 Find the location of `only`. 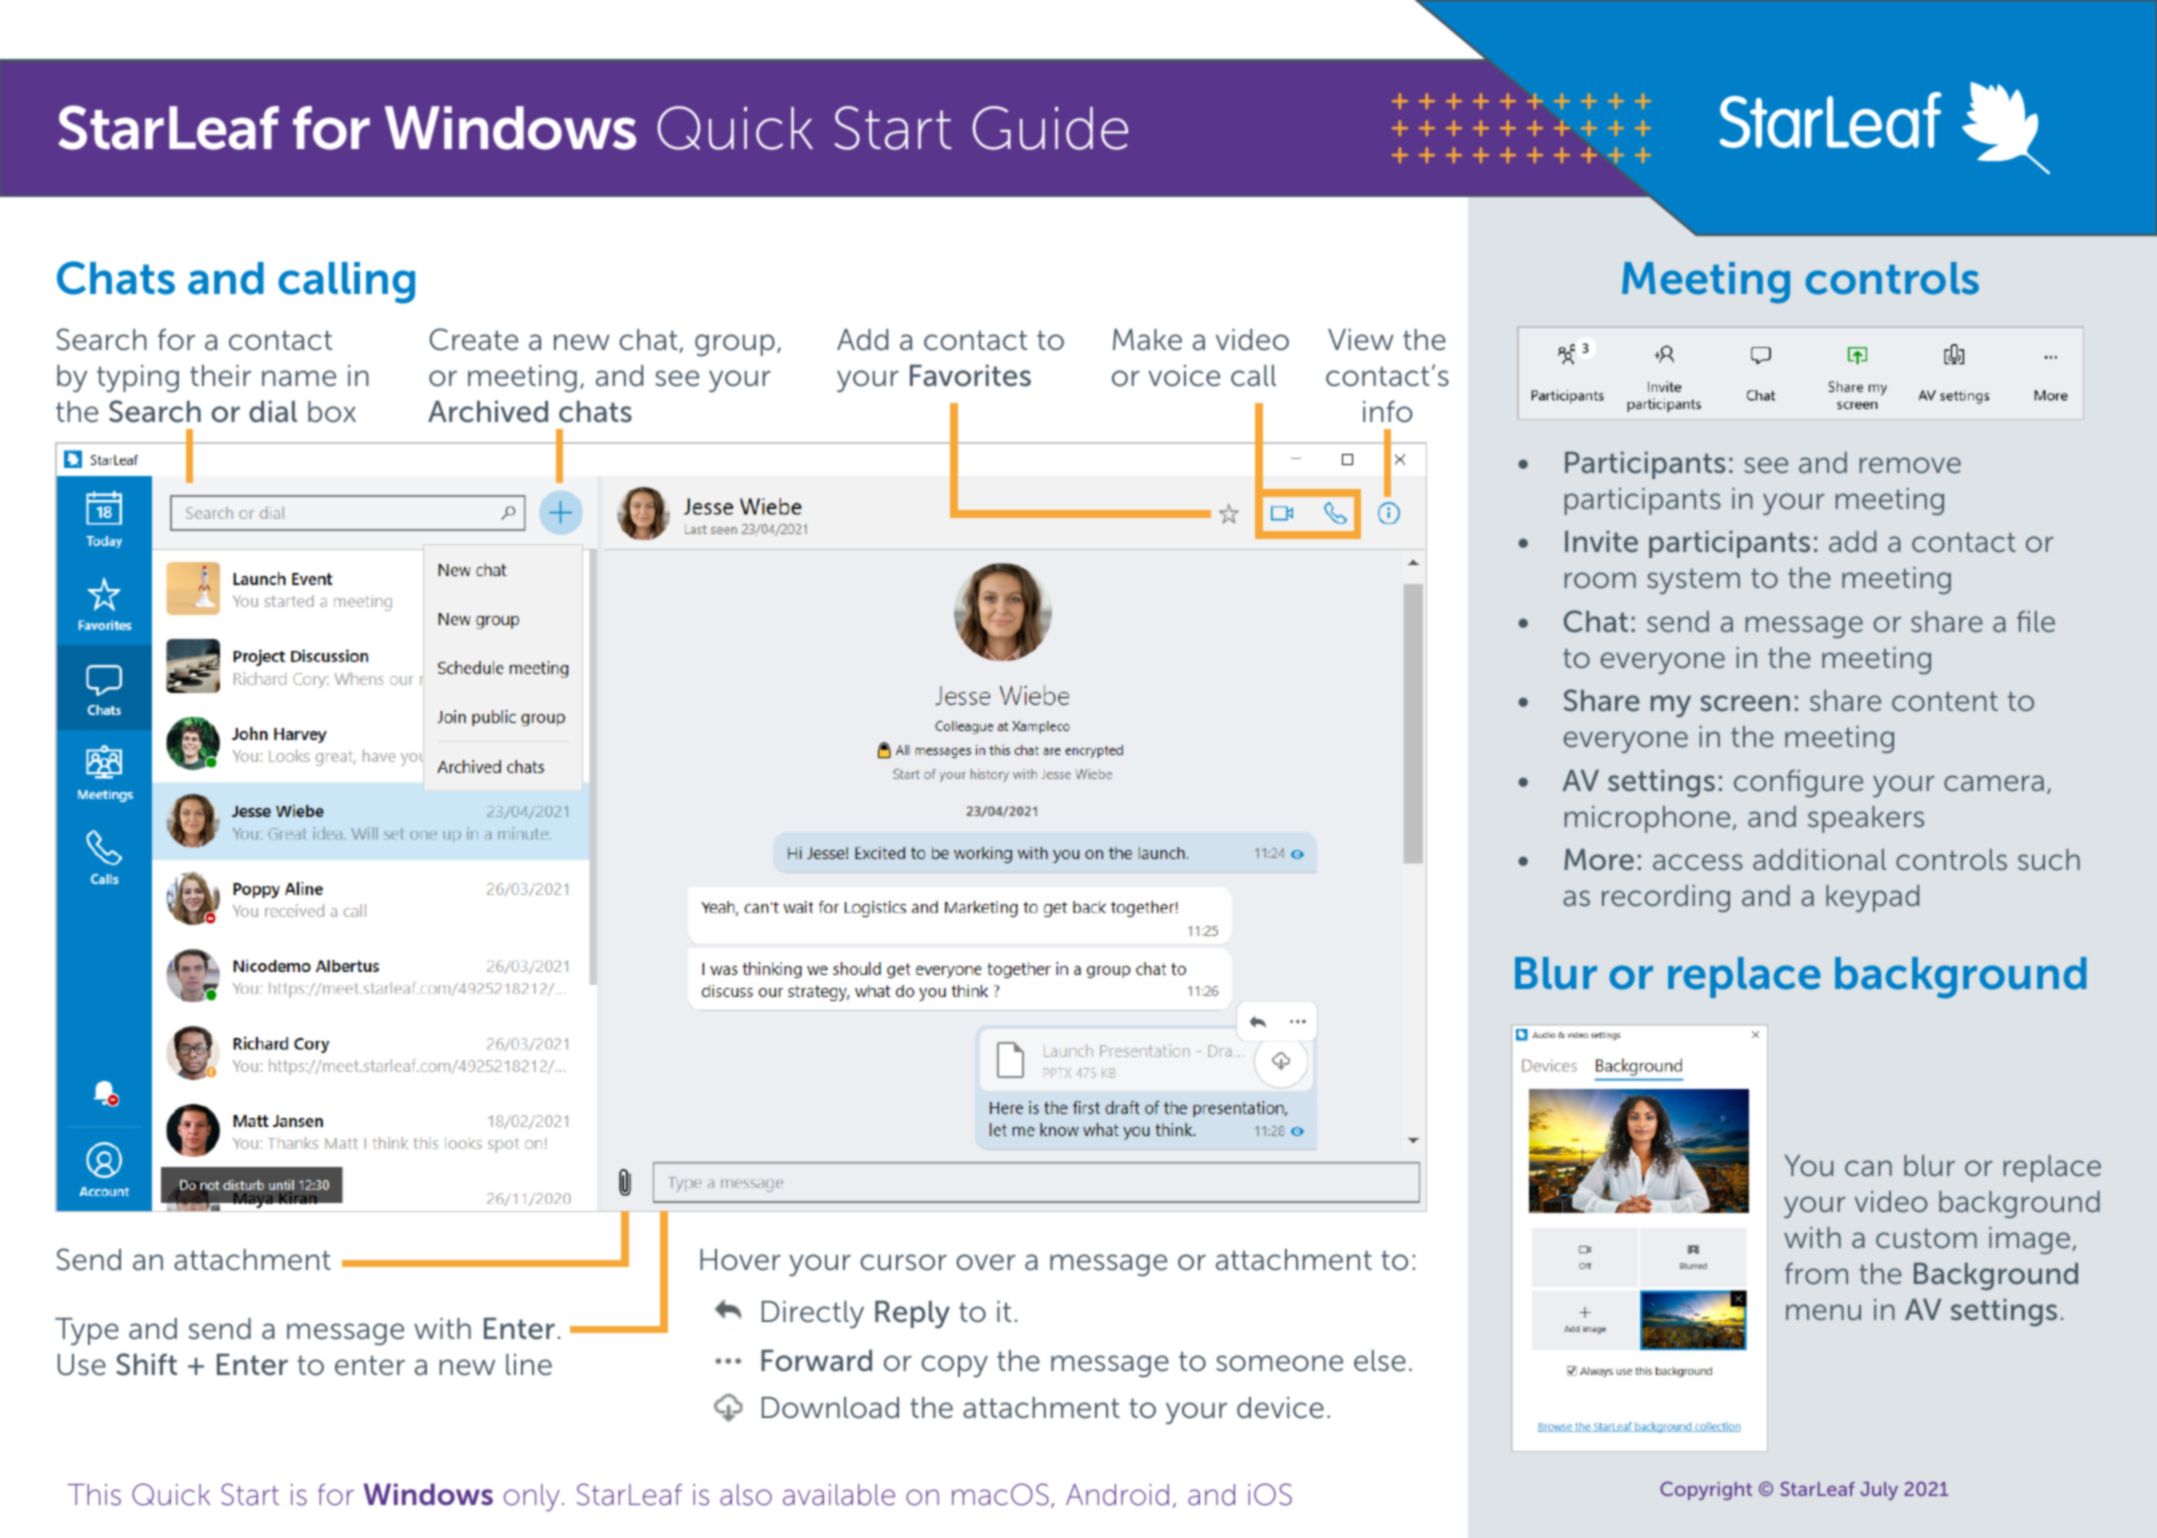

only is located at coordinates (532, 1497).
